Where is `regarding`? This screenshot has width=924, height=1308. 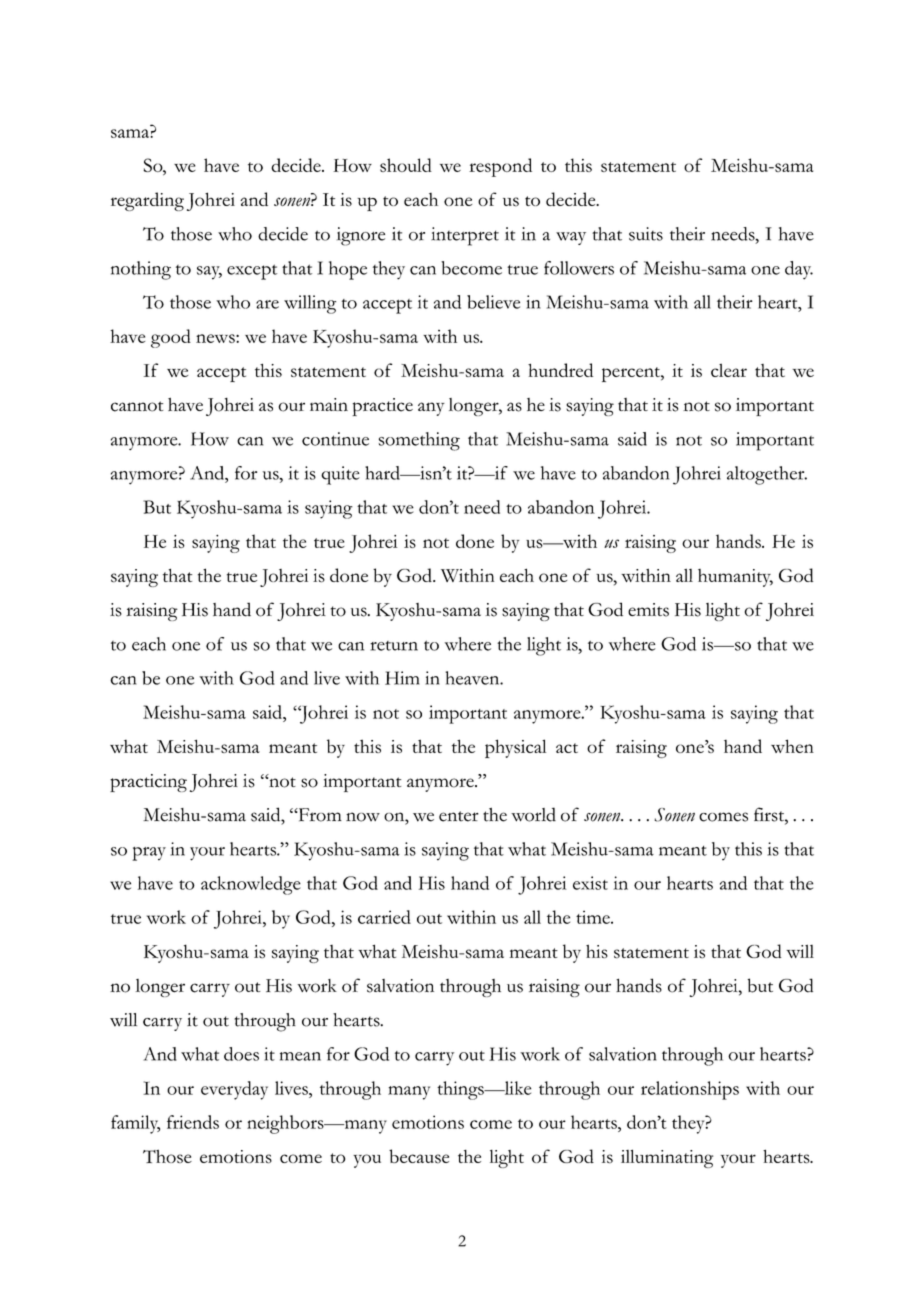 regarding is located at coordinates (147, 201).
